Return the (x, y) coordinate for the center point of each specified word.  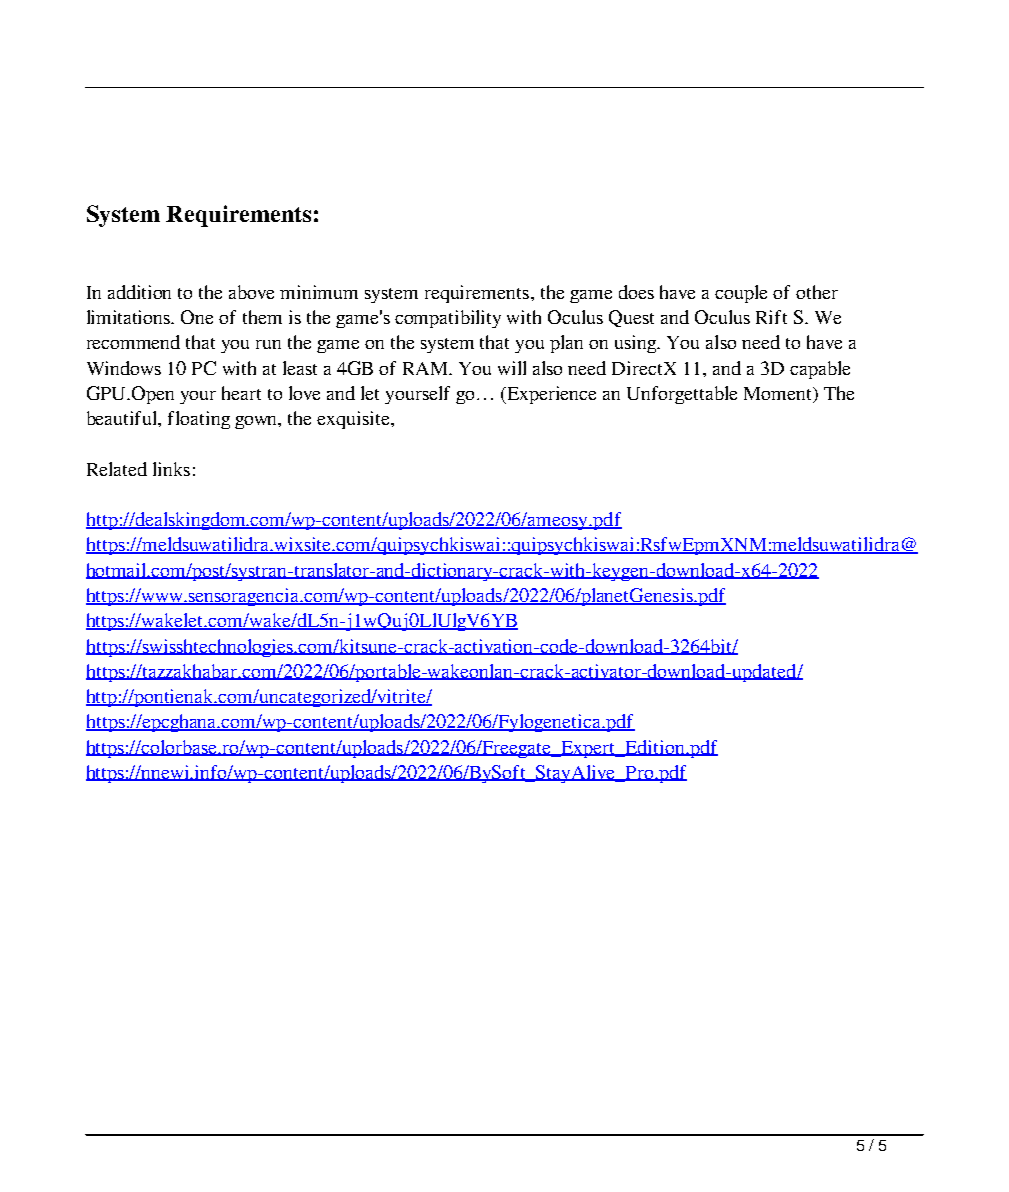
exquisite (354, 420)
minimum (319, 292)
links (171, 469)
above (251, 292)
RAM (427, 368)
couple (741, 294)
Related (117, 469)
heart (241, 393)
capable (820, 370)
